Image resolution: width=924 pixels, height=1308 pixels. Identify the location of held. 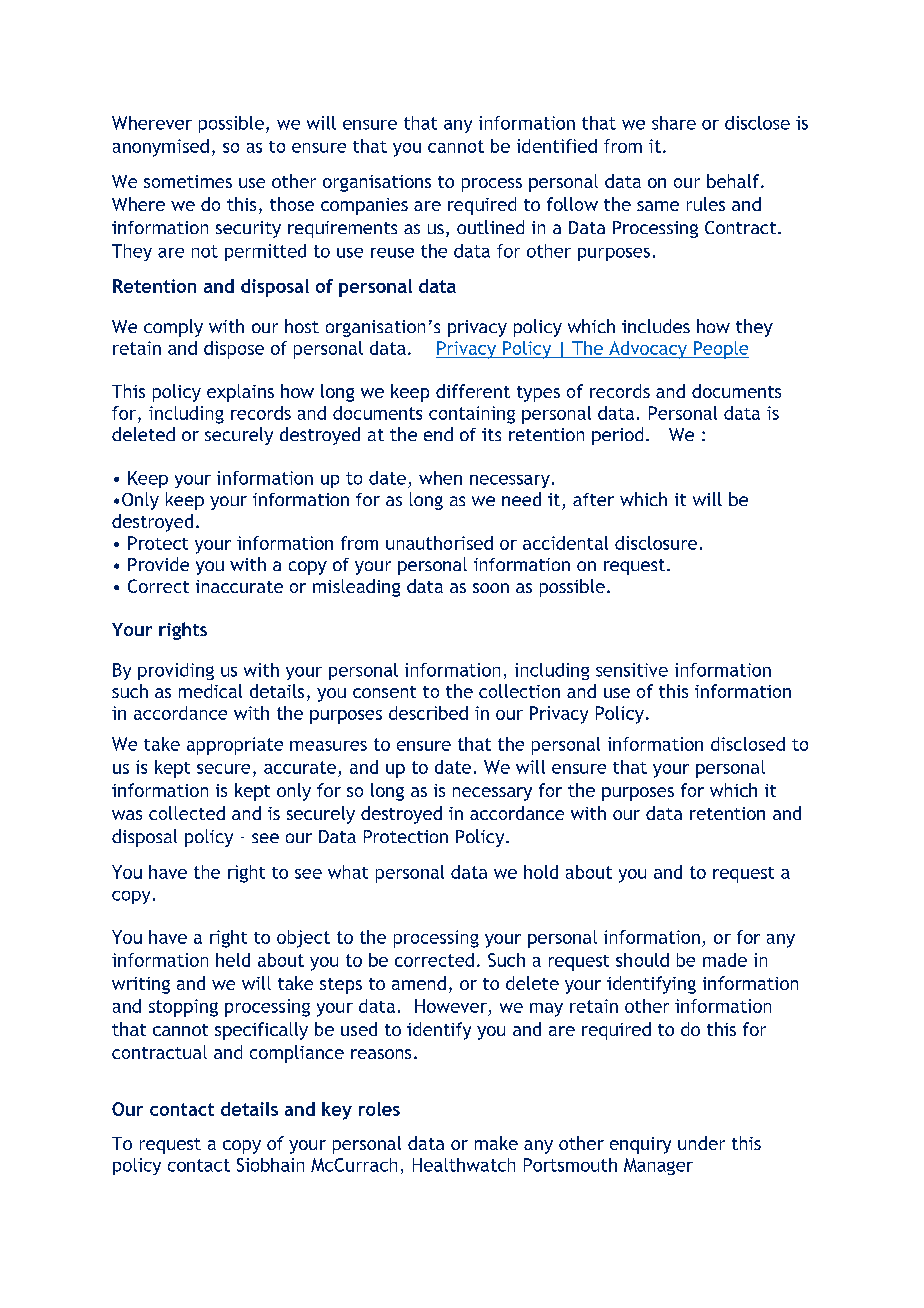
(233, 960).
